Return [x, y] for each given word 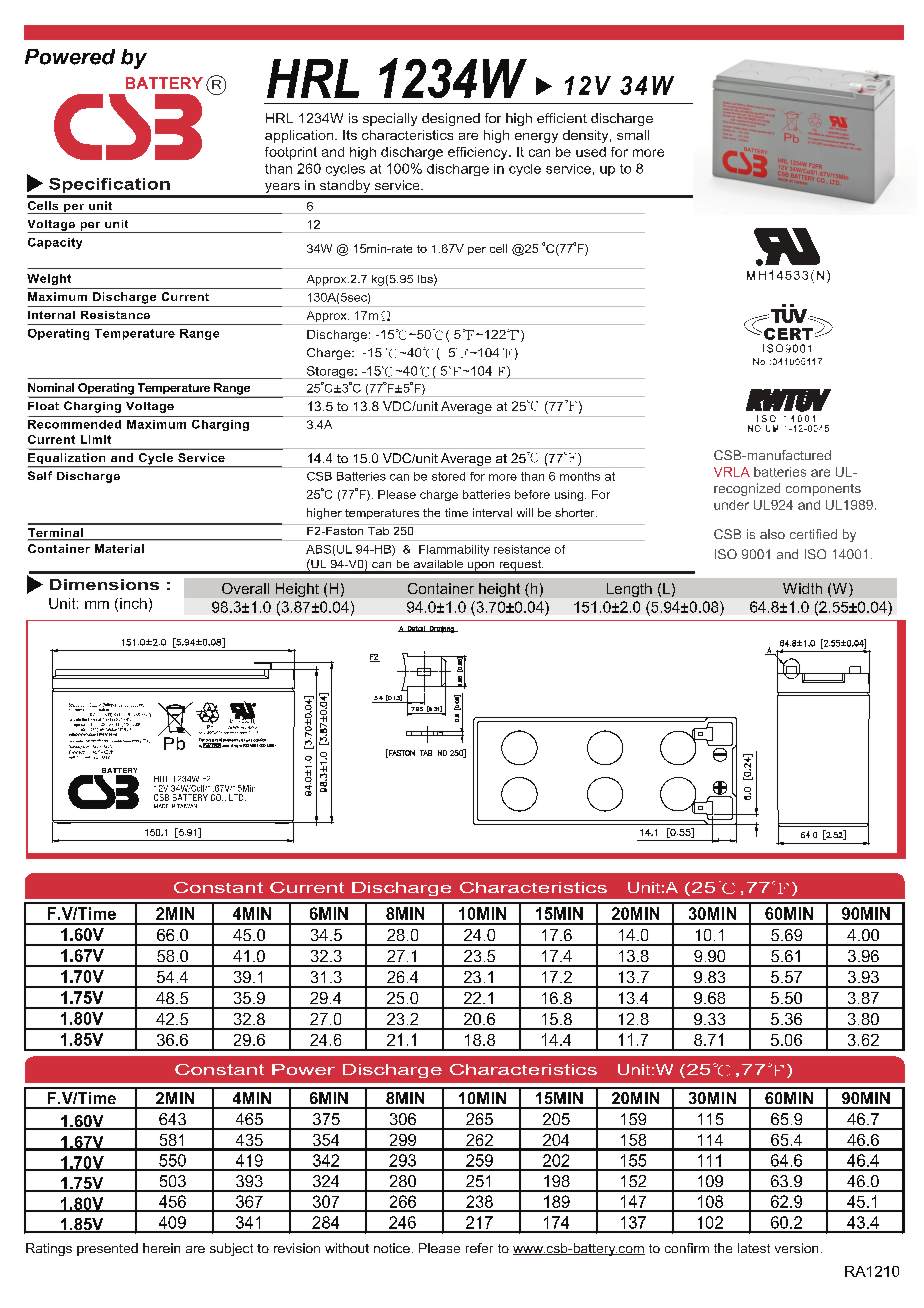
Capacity [55, 243]
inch [133, 603]
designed [451, 119]
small [633, 135]
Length [629, 590]
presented [107, 1249]
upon [481, 567]
